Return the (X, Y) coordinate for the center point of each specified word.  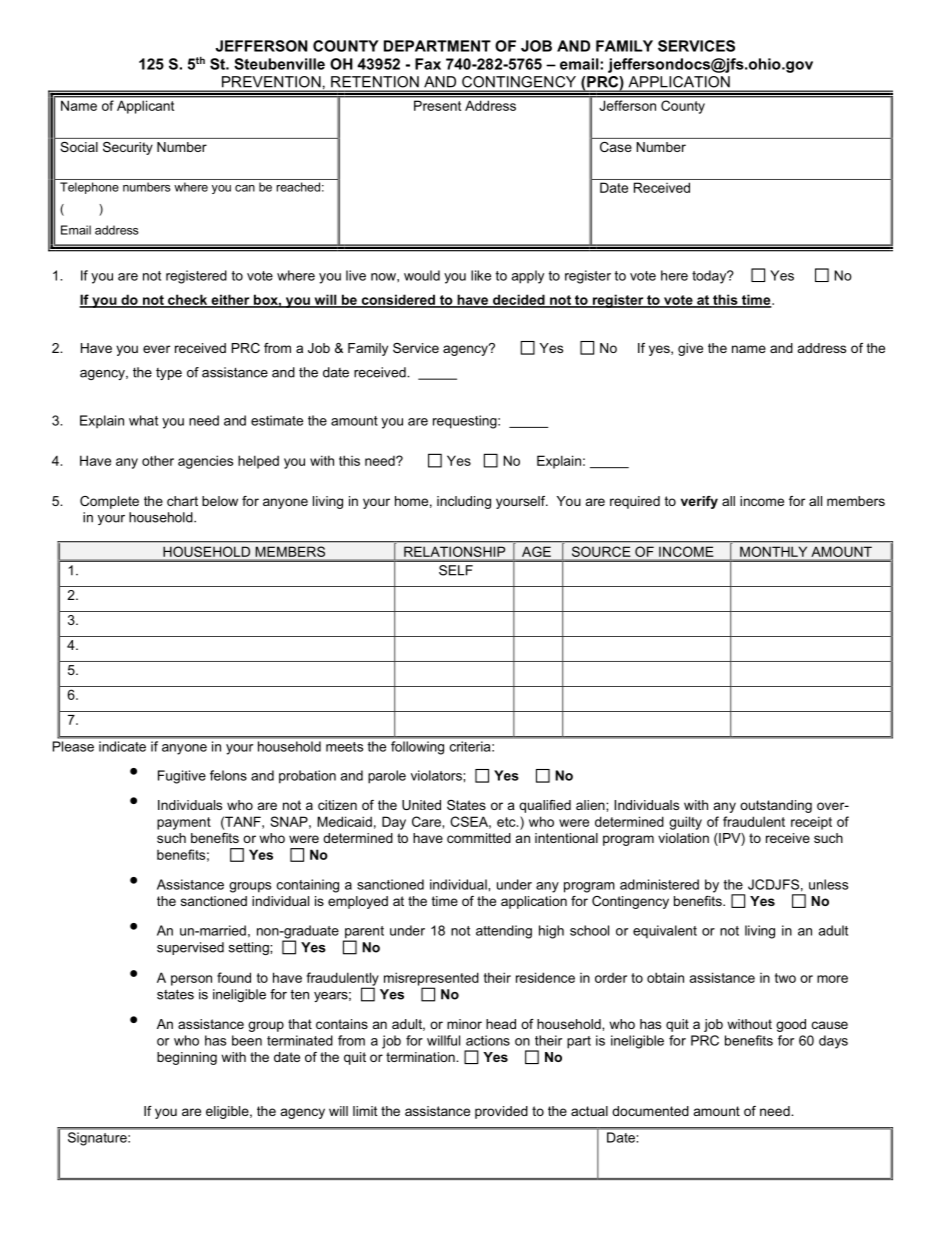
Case (616, 147)
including (464, 502)
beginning (187, 1058)
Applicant (145, 107)
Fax (428, 64)
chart (182, 501)
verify (699, 502)
